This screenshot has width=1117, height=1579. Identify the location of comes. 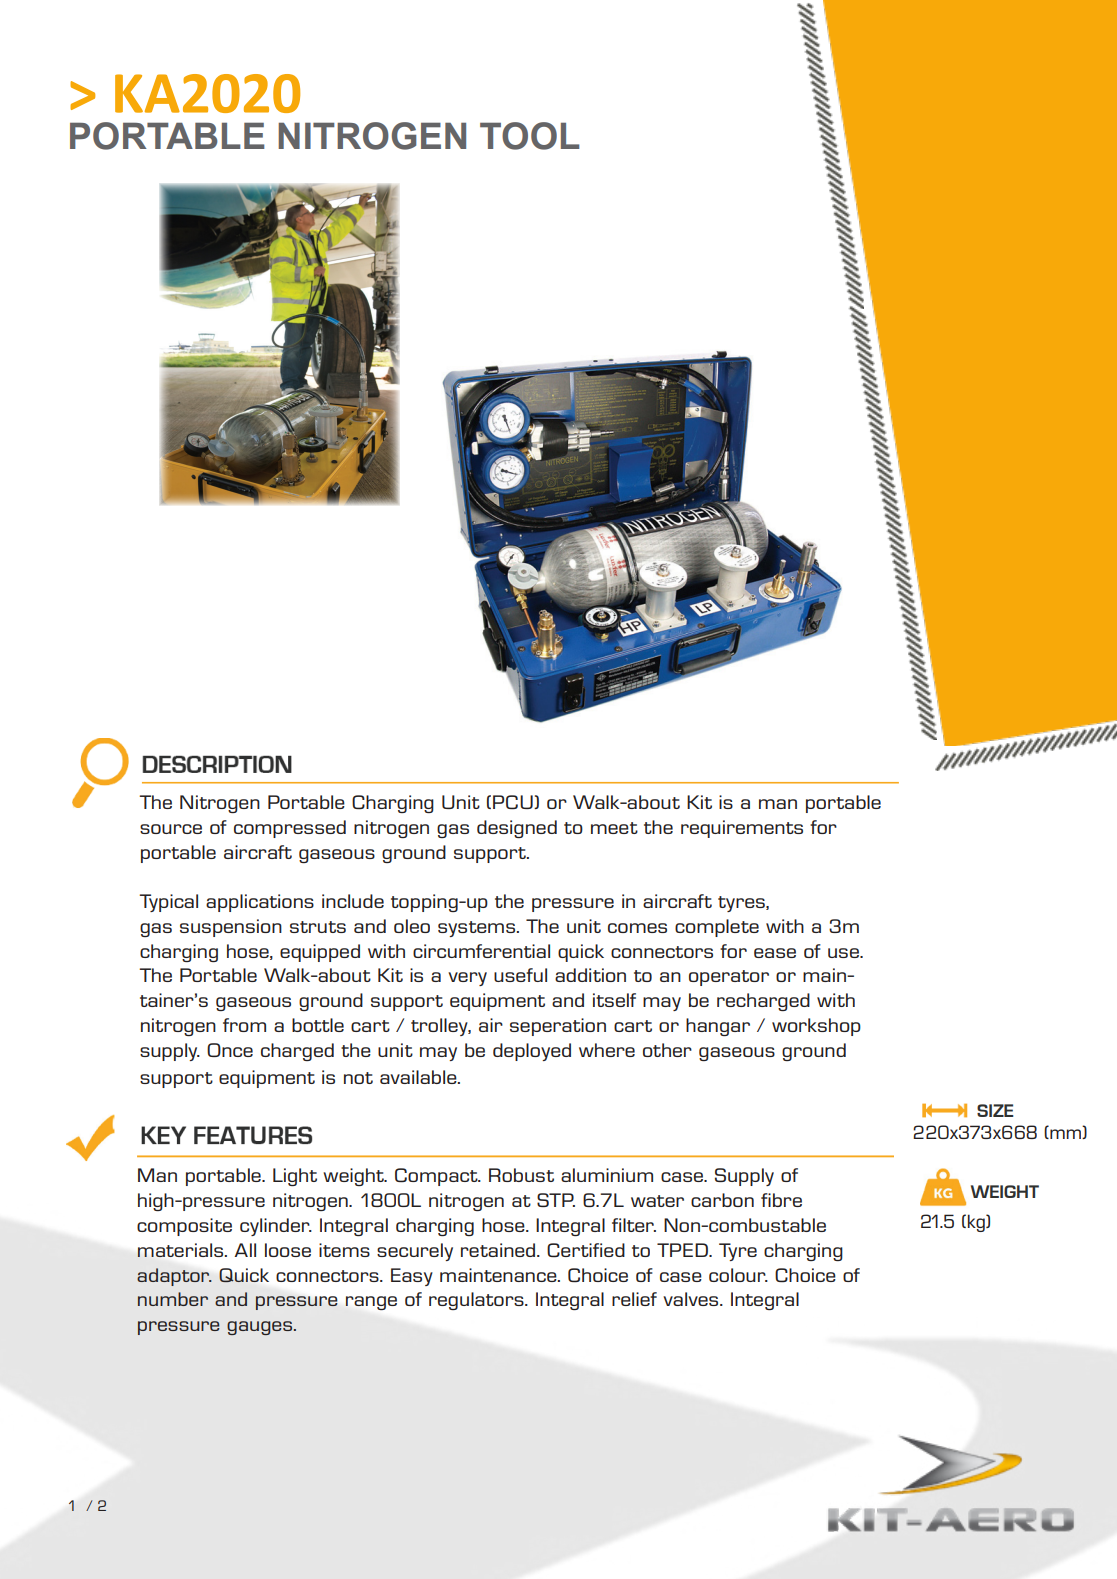
(637, 928).
